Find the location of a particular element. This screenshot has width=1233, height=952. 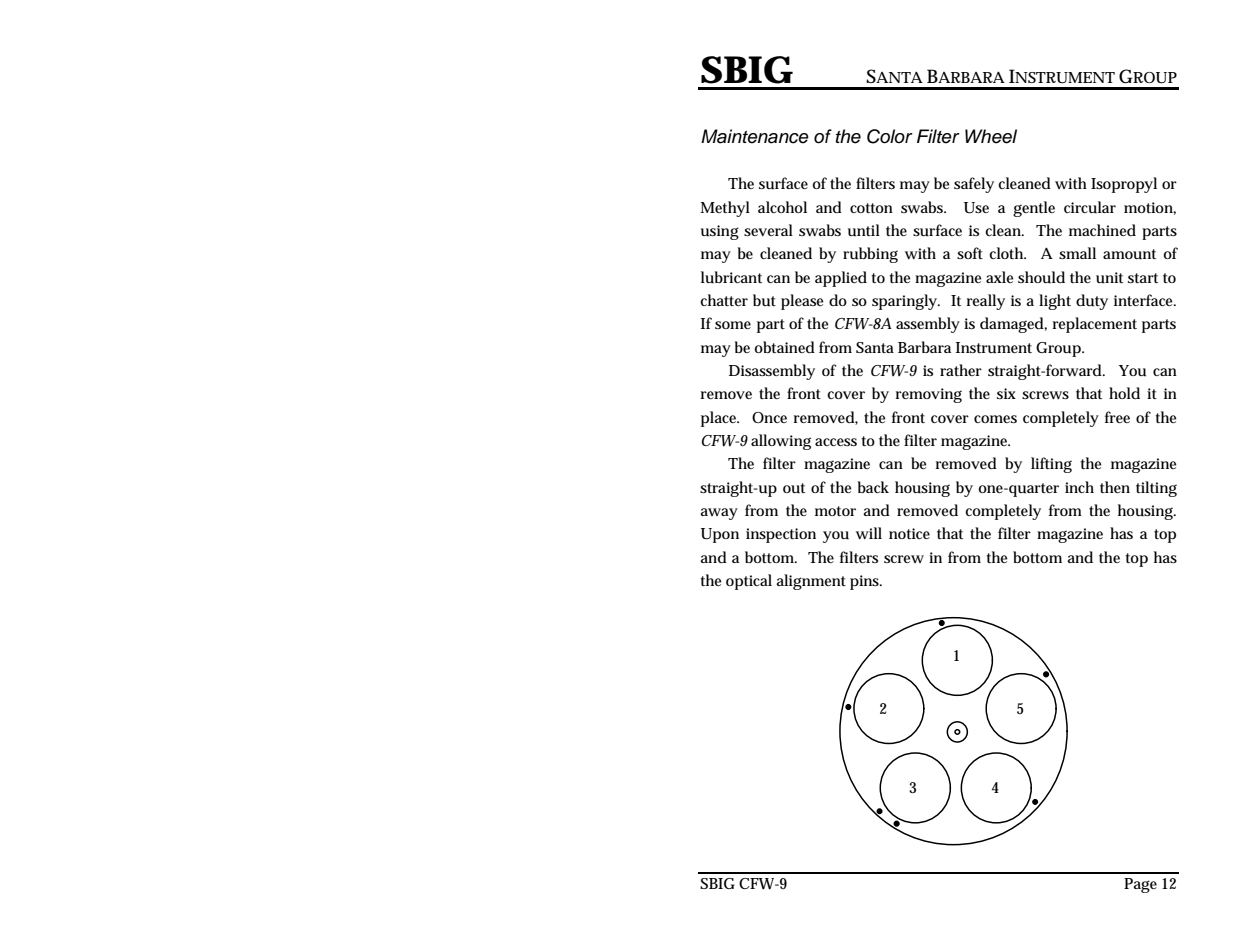

Page is located at coordinates (1140, 885).
